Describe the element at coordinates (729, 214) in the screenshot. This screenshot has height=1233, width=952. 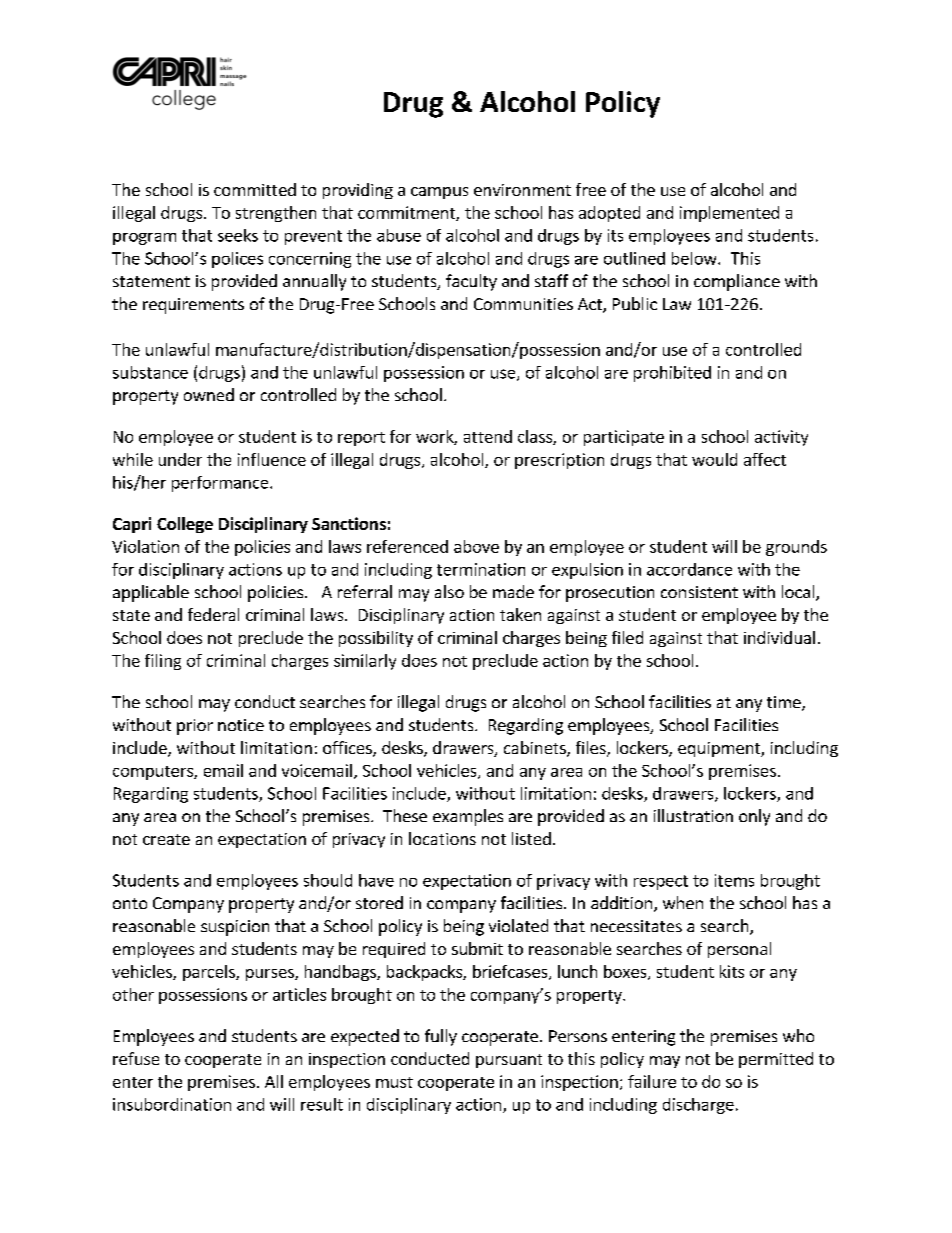
I see `implemented` at that location.
